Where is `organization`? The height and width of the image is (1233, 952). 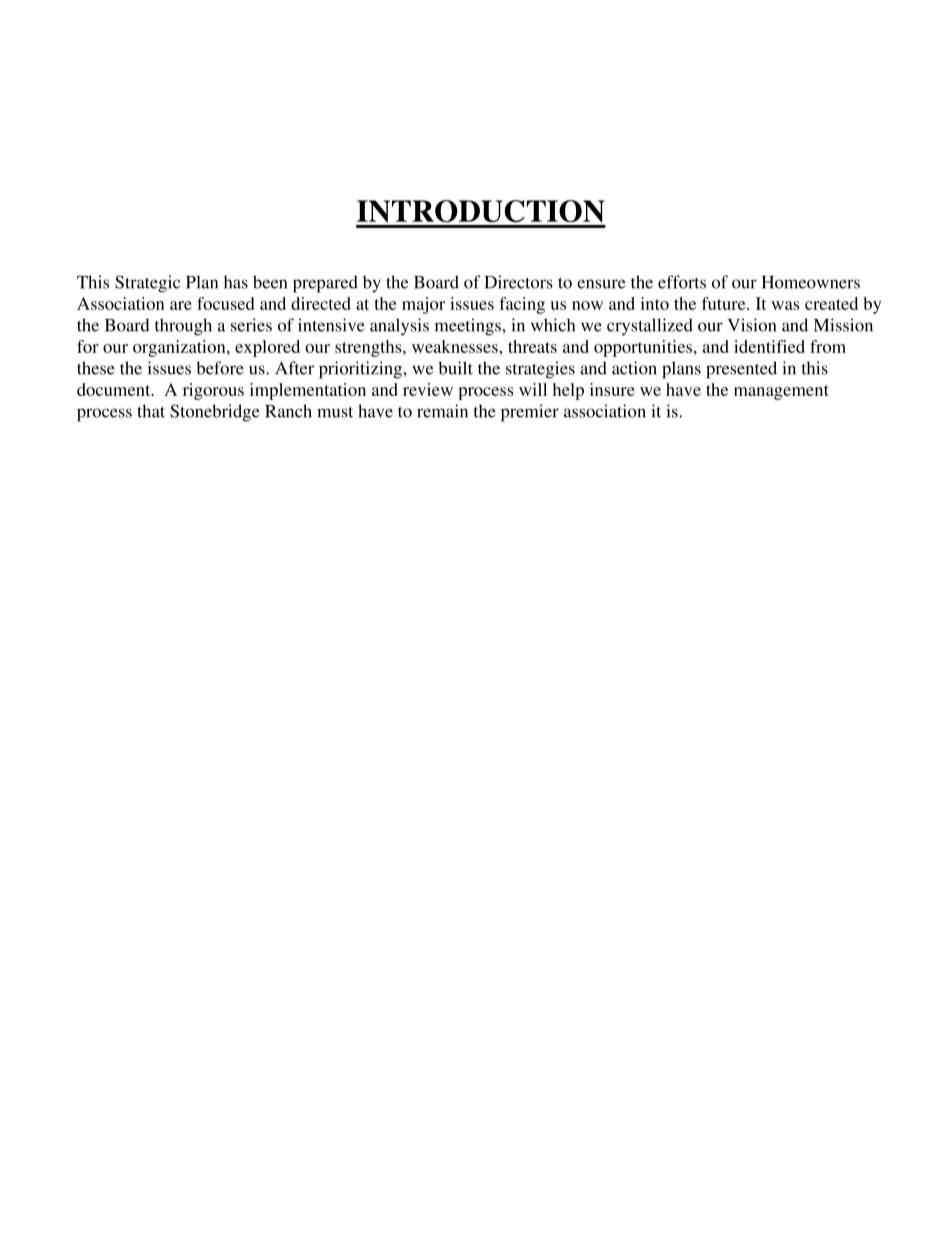 organization is located at coordinates (180, 348).
